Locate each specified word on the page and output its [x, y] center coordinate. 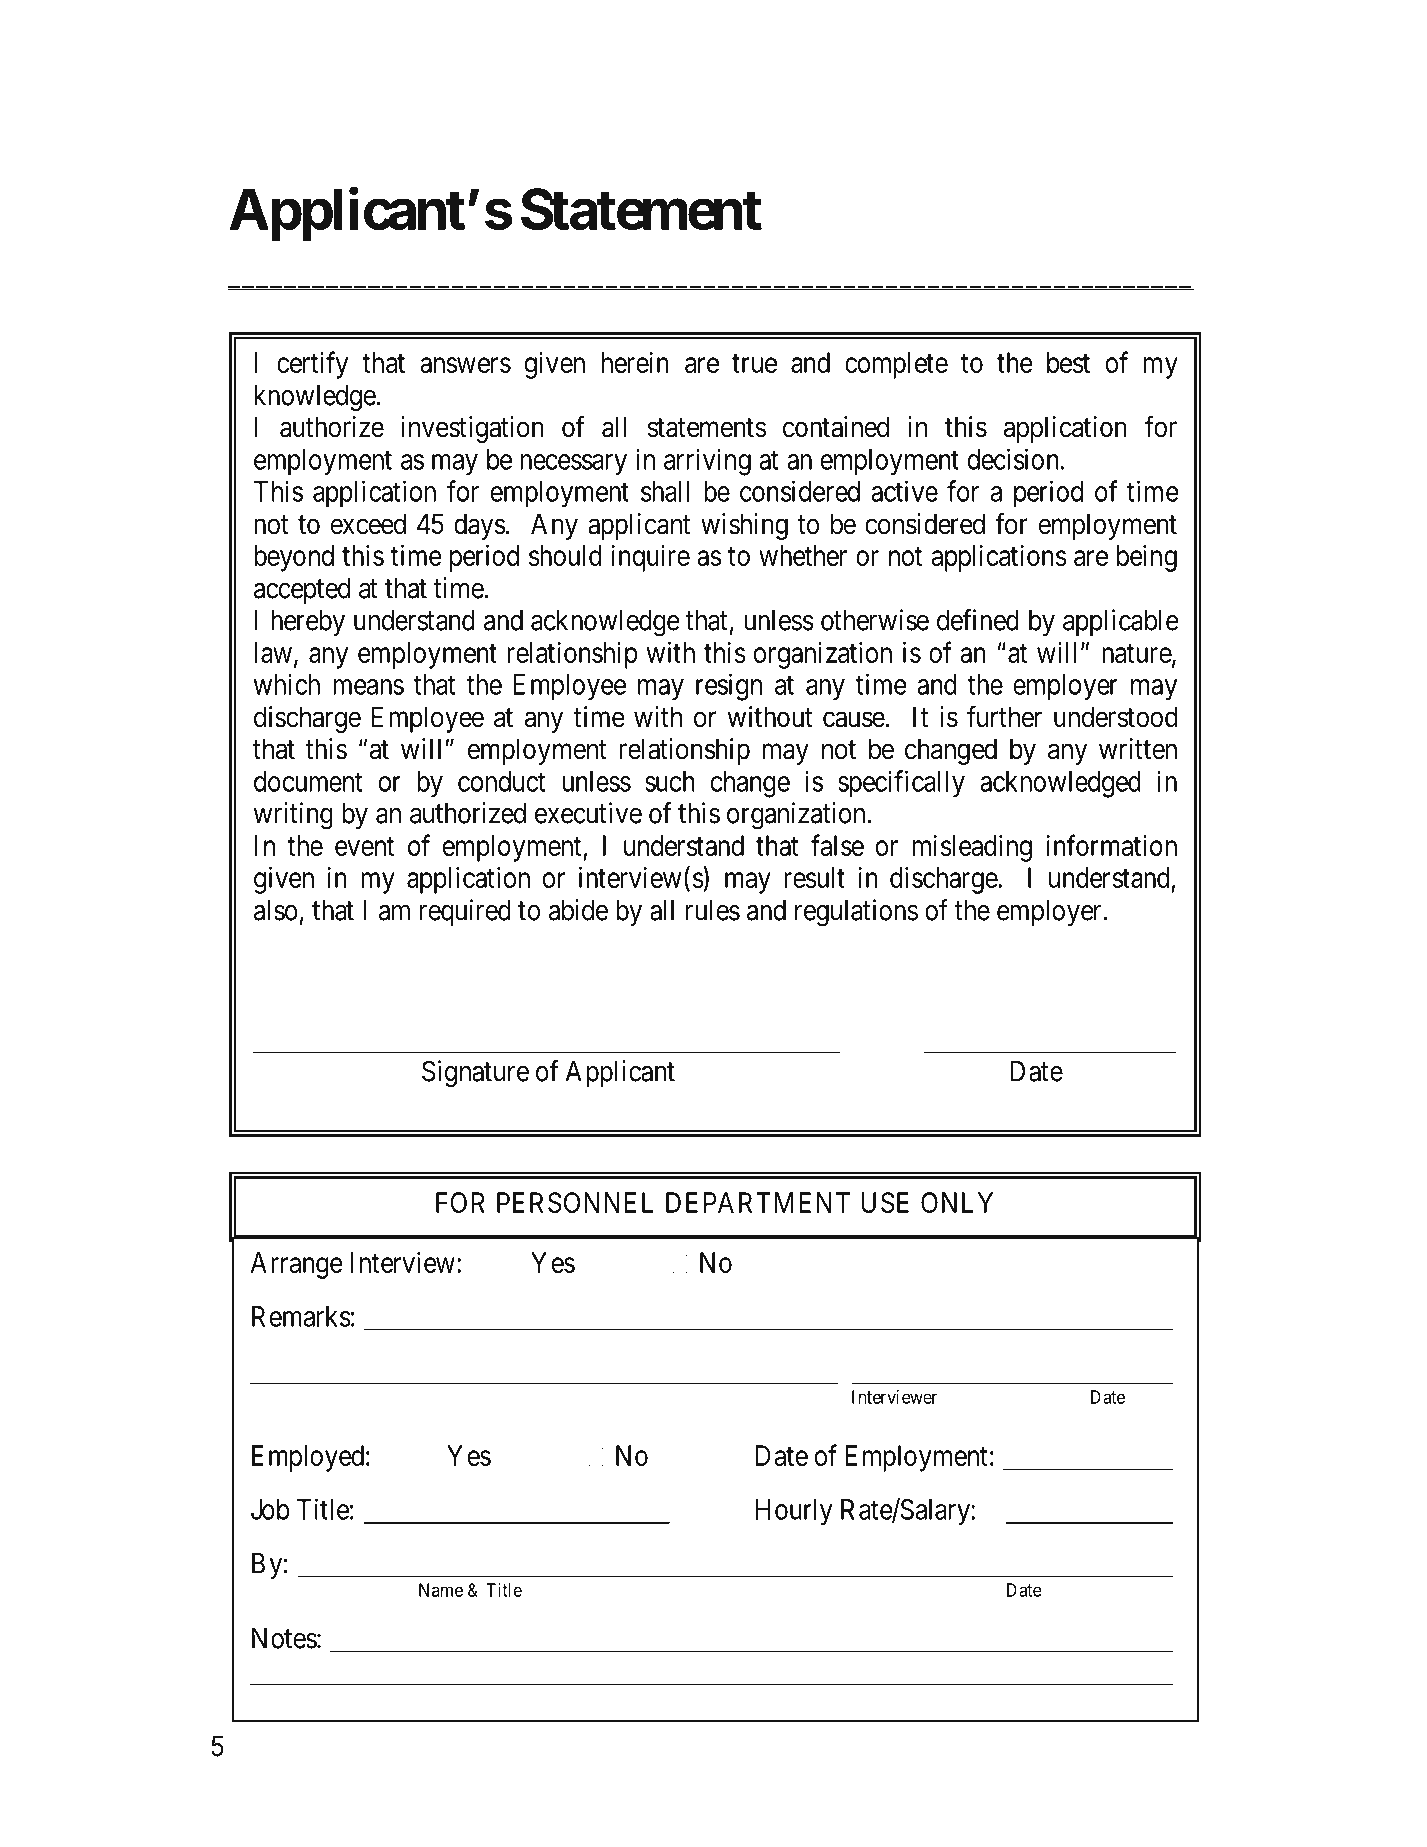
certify [312, 365]
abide [578, 910]
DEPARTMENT [758, 1202]
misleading [972, 848]
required [465, 912]
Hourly [794, 1512]
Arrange [296, 1265]
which [286, 684]
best [1068, 362]
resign [729, 687]
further [1004, 716]
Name [441, 1590]
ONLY [957, 1202]
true [754, 363]
